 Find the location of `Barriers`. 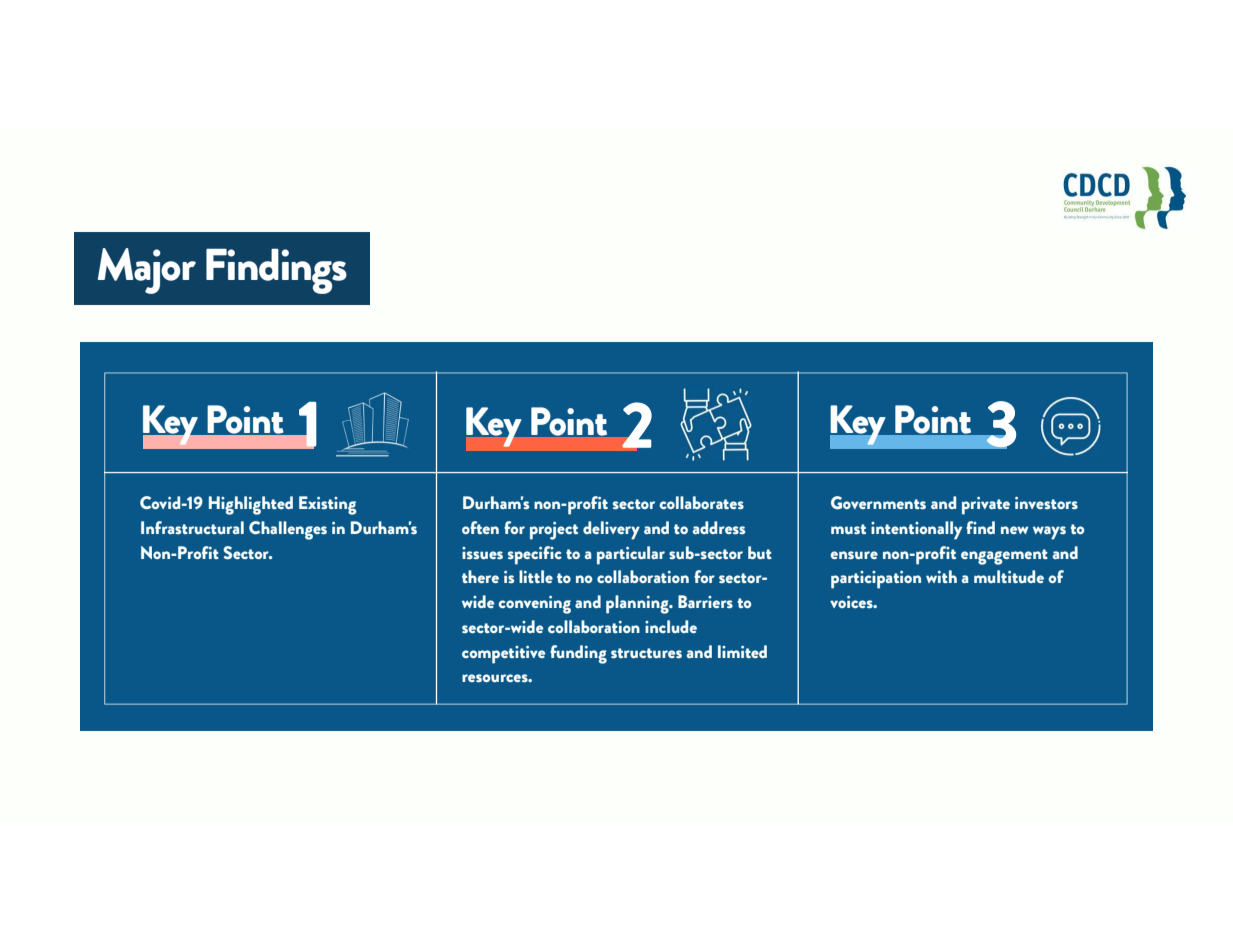

Barriers is located at coordinates (705, 602).
